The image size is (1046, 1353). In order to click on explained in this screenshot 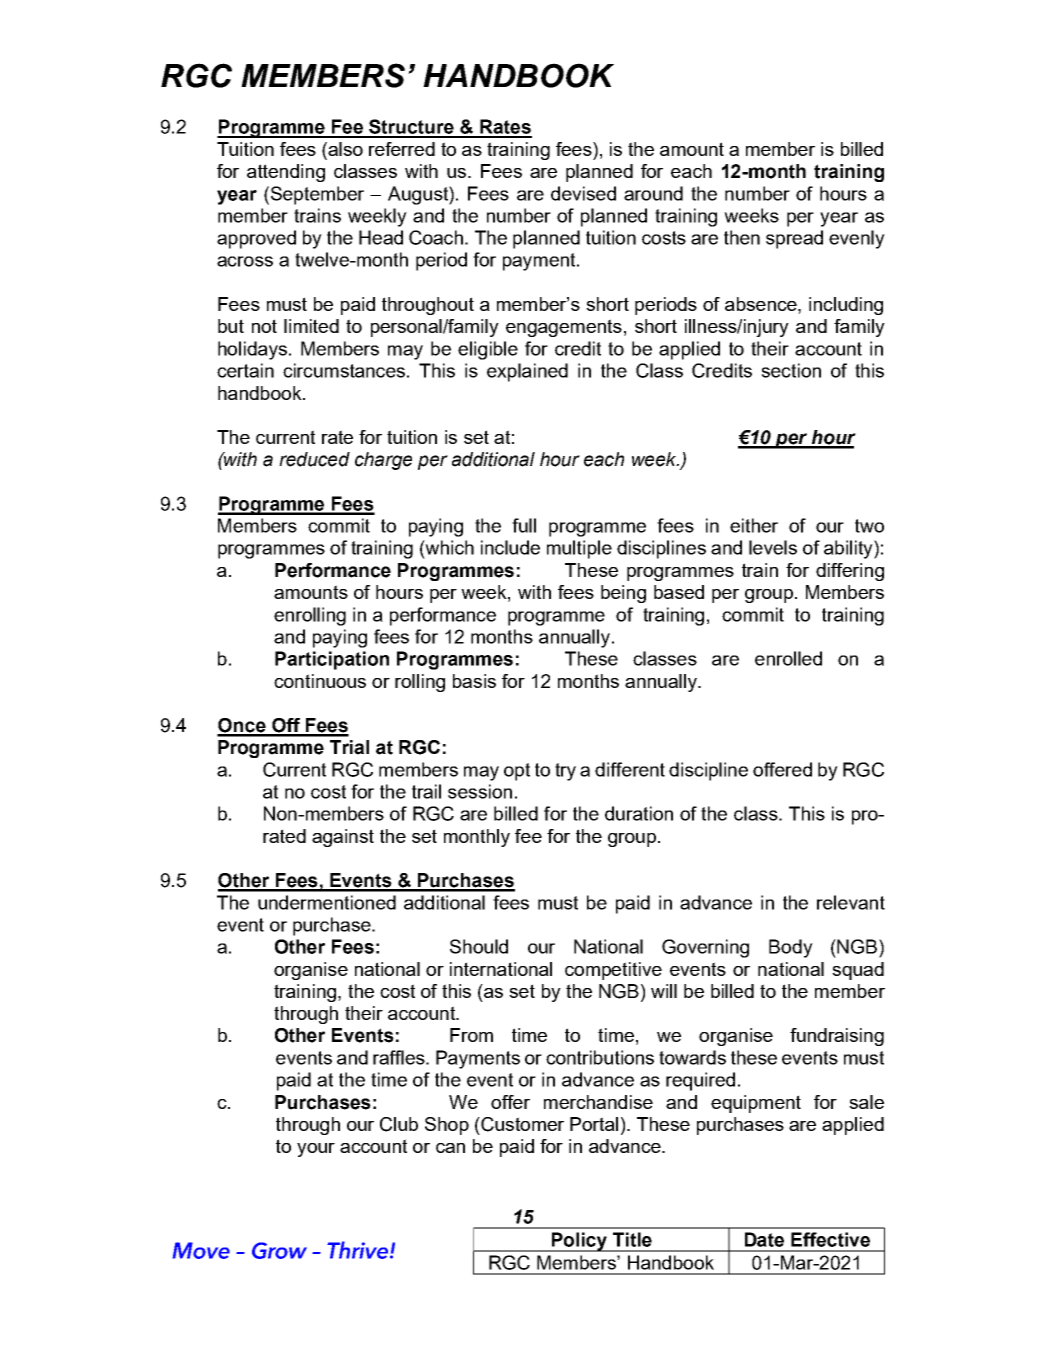, I will do `click(527, 372)`.
